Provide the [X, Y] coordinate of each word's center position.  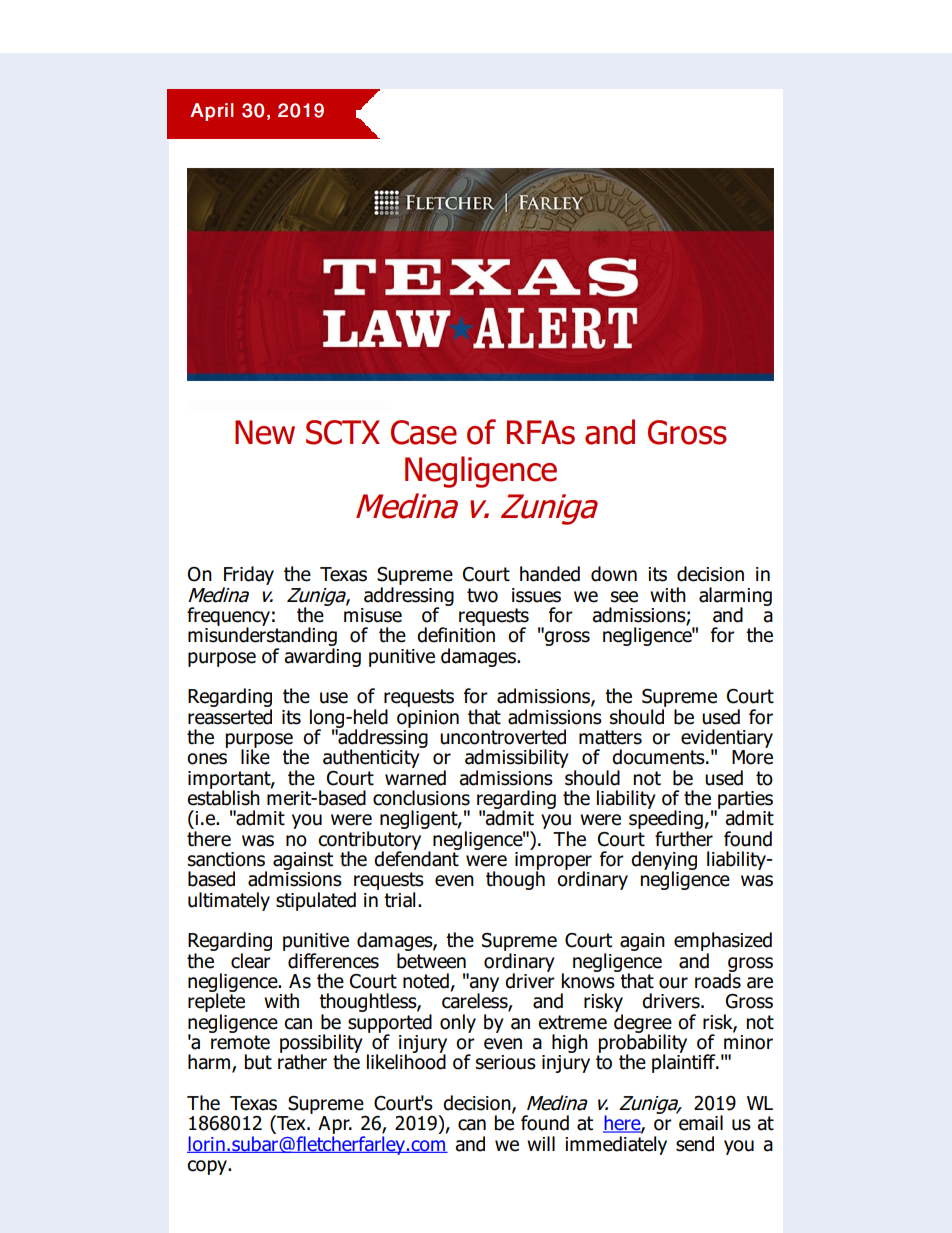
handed [550, 574]
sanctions [226, 859]
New [265, 432]
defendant [417, 858]
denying [664, 861]
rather [302, 1061]
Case [424, 432]
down [614, 574]
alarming [735, 597]
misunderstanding [262, 637]
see [624, 597]
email [700, 1122]
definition [456, 634]
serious [506, 1062]
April [211, 112]
